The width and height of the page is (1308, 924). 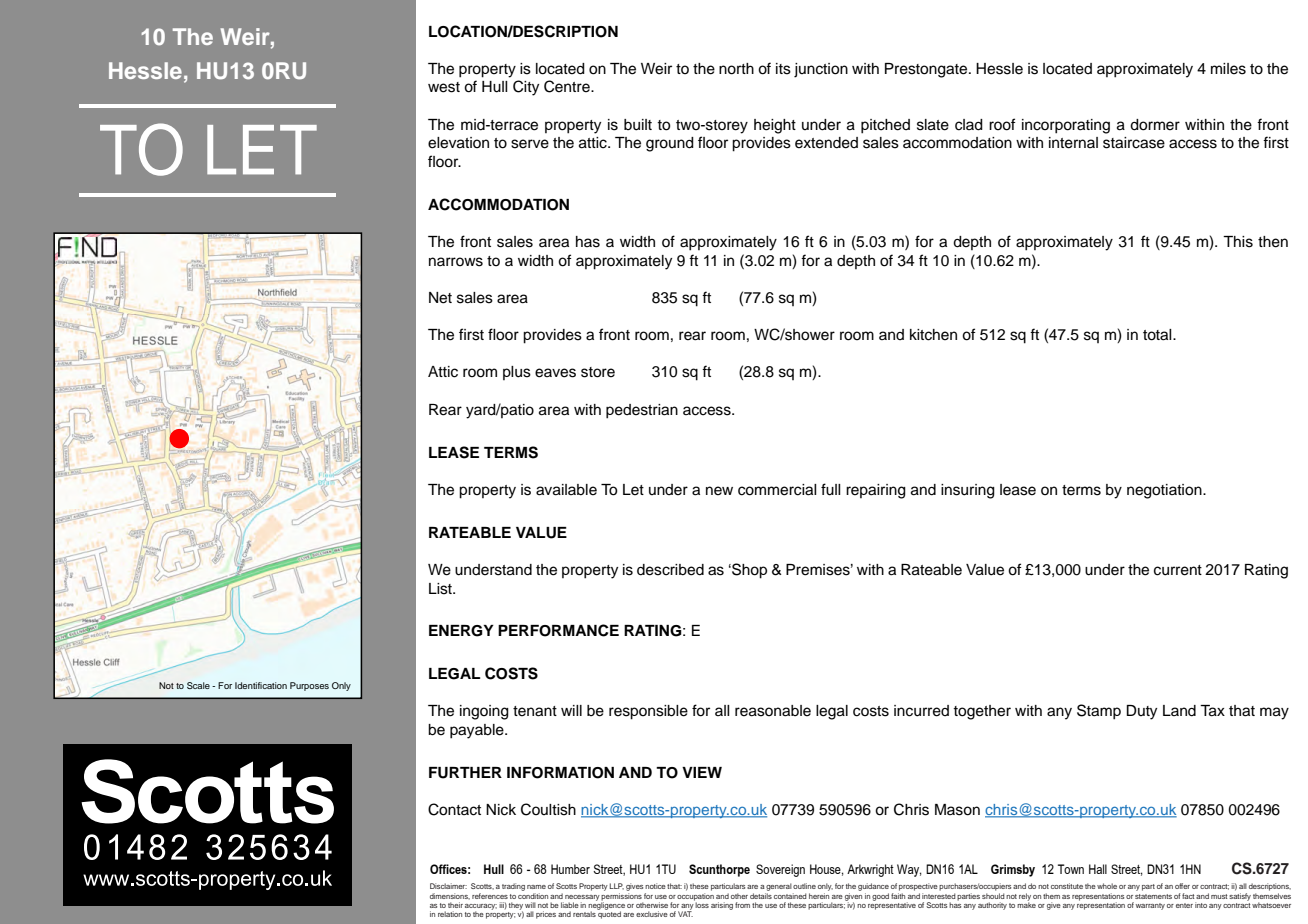 What do you see at coordinates (1178, 570) in the page?
I see `current` at bounding box center [1178, 570].
